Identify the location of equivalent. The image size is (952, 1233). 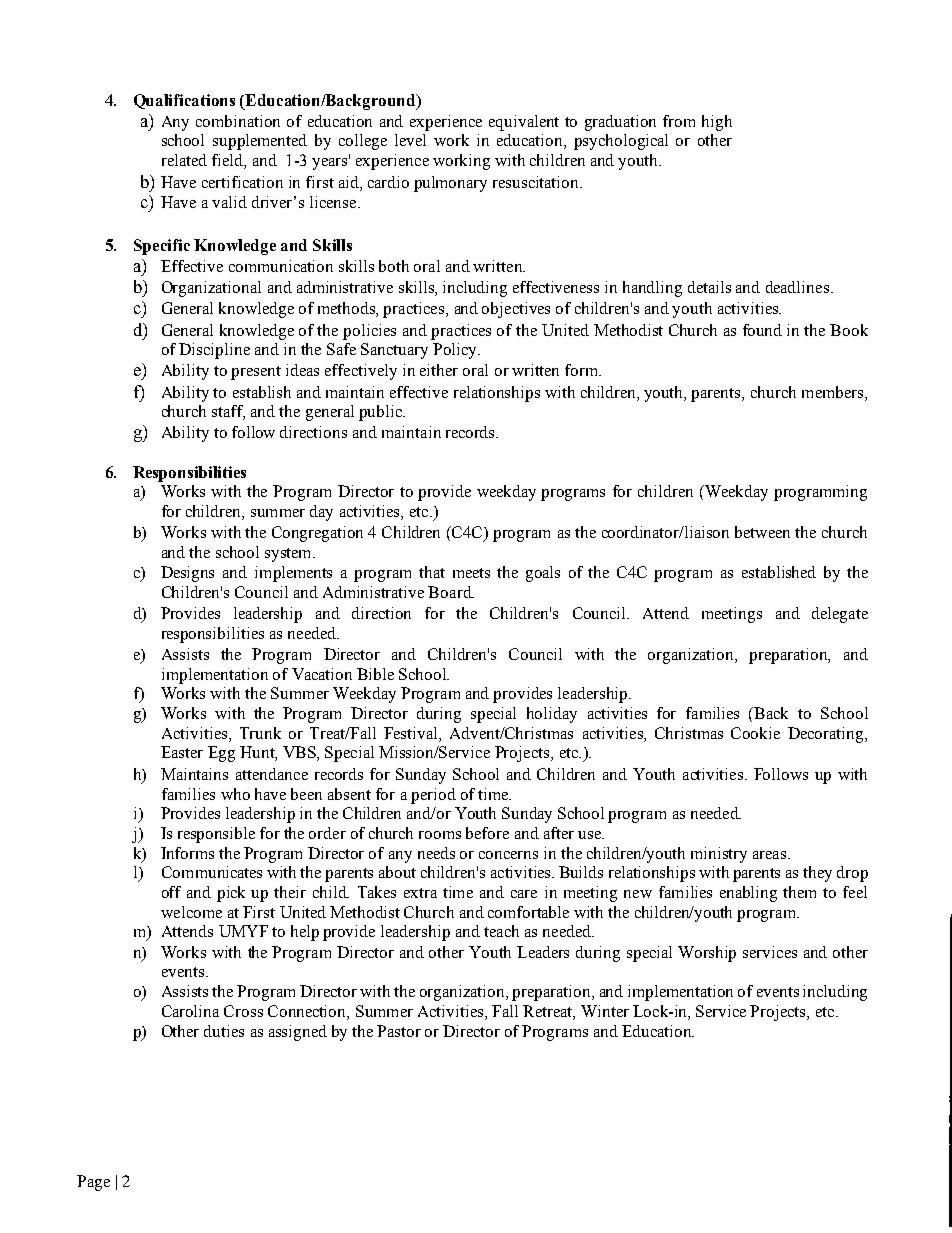
(524, 123).
